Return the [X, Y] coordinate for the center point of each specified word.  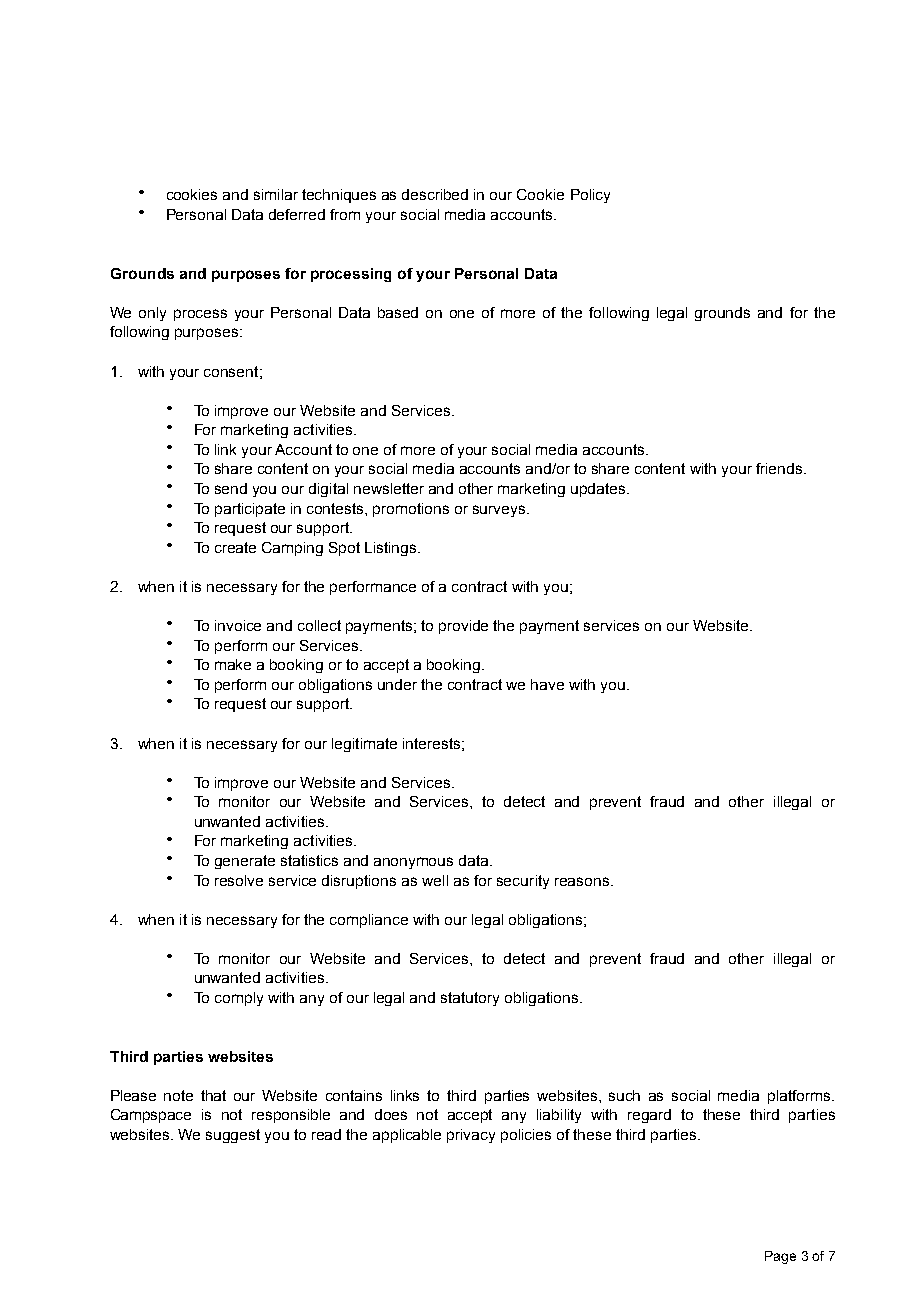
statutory [470, 999]
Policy [590, 196]
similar [276, 194]
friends [780, 468]
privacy [471, 1136]
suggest [233, 1136]
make [233, 664]
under [397, 684]
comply [239, 999]
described [435, 194]
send [231, 488]
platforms [800, 1097]
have [547, 684]
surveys [500, 511]
